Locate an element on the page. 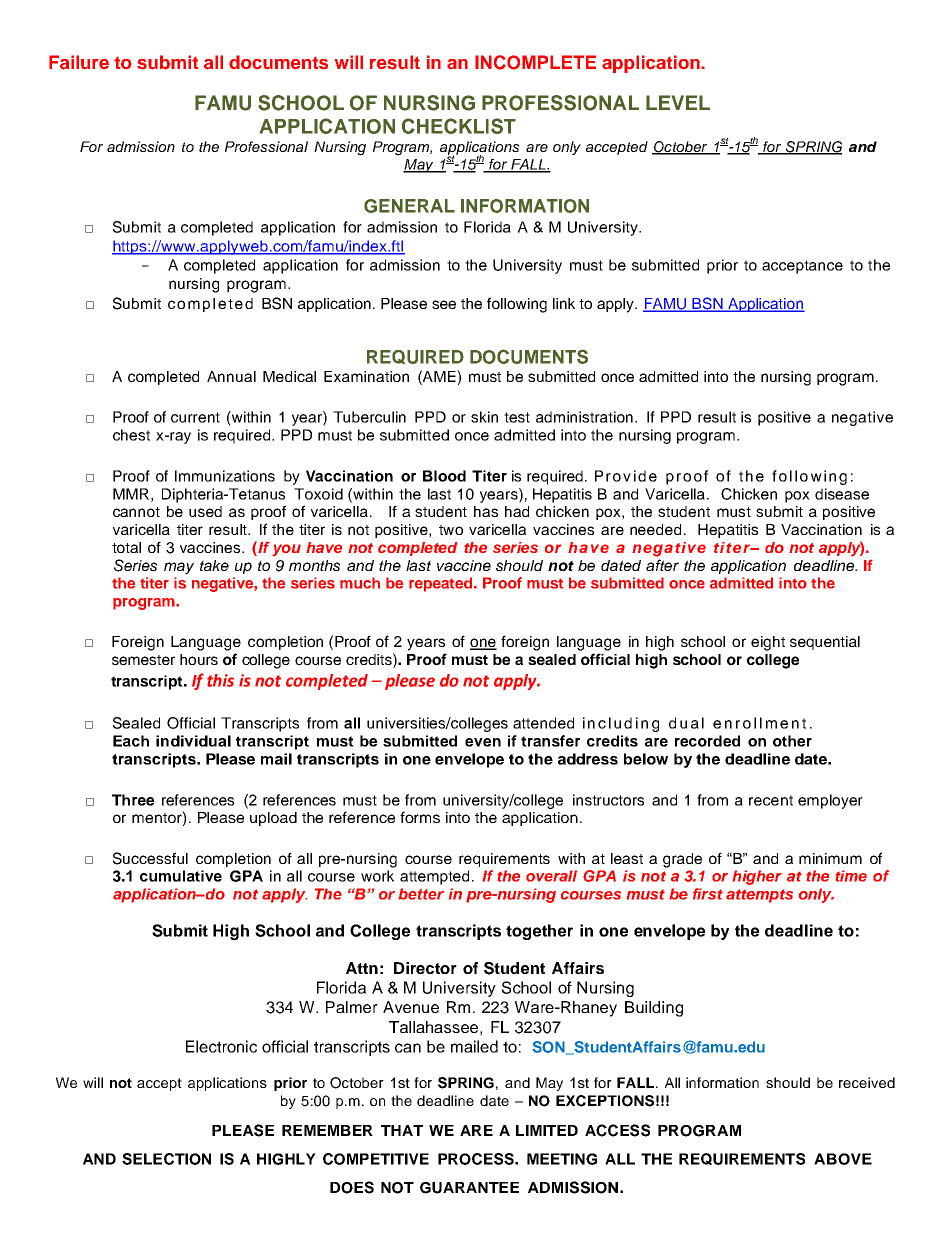 This page has height=1233, width=952. ABOVE is located at coordinates (843, 1159).
